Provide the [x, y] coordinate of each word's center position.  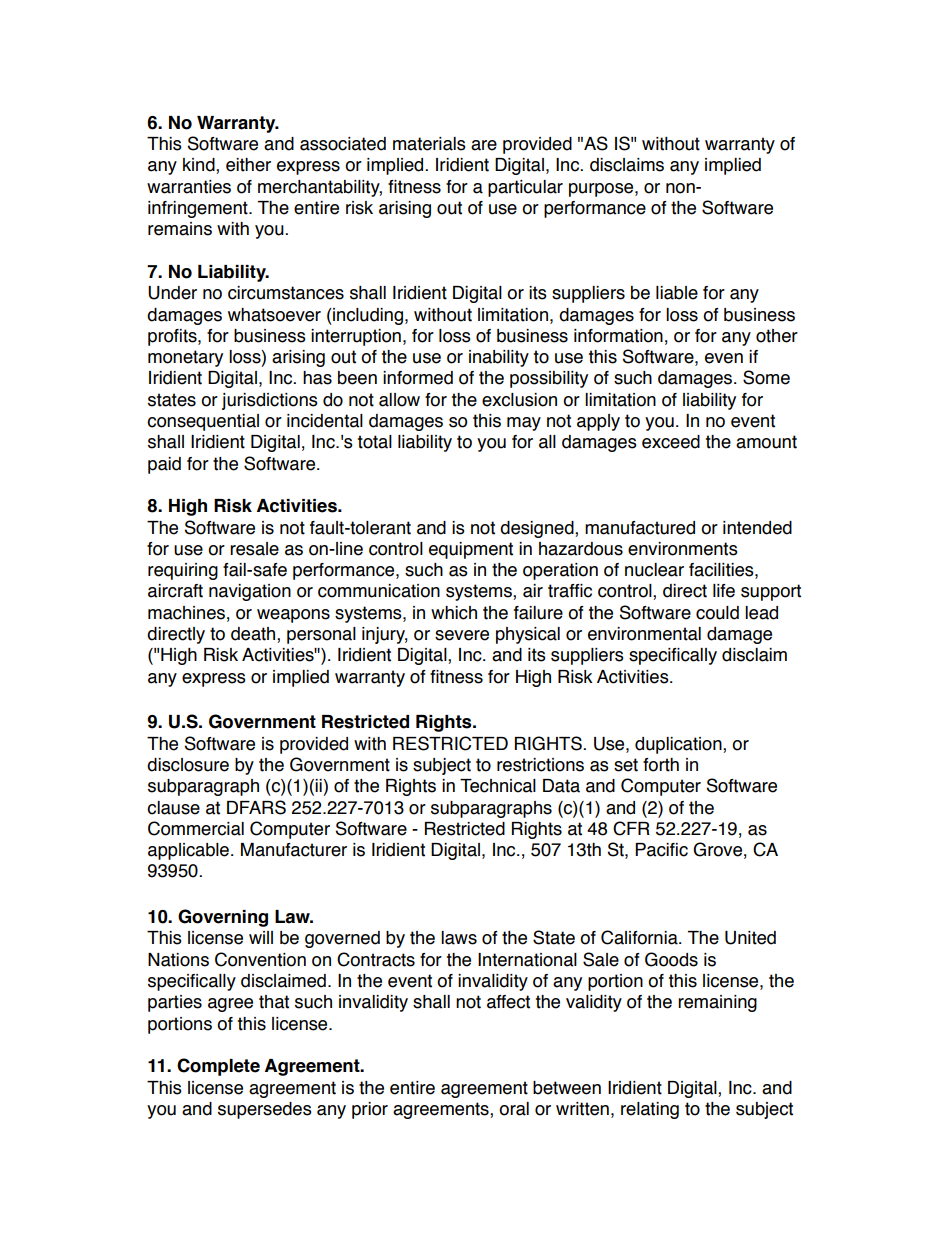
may [524, 424]
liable [677, 293]
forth [661, 765]
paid [164, 465]
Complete [218, 1067]
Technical [498, 786]
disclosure [188, 765]
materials [429, 144]
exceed [671, 442]
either [248, 165]
